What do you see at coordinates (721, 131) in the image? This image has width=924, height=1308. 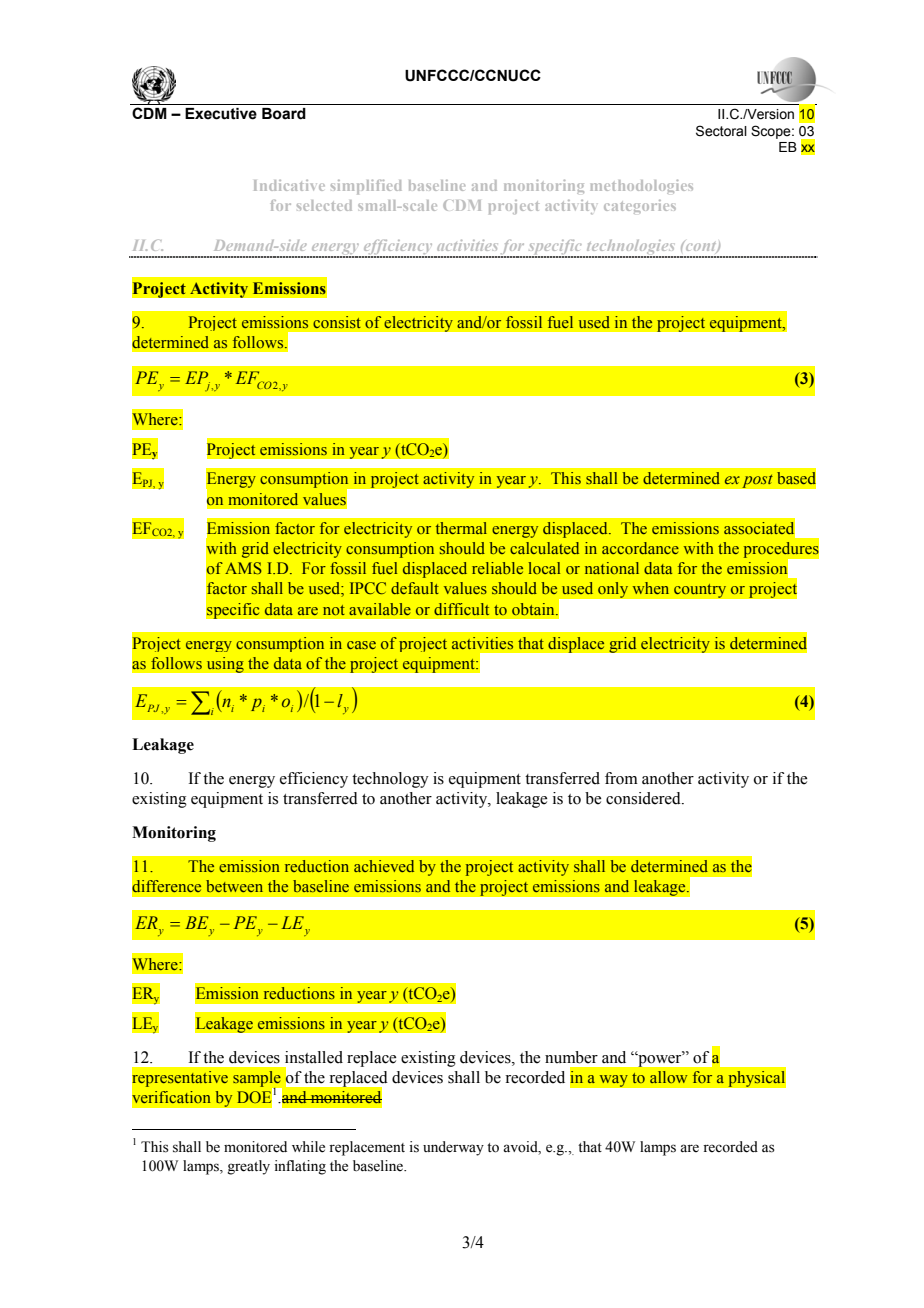 I see `Sectoral` at bounding box center [721, 131].
